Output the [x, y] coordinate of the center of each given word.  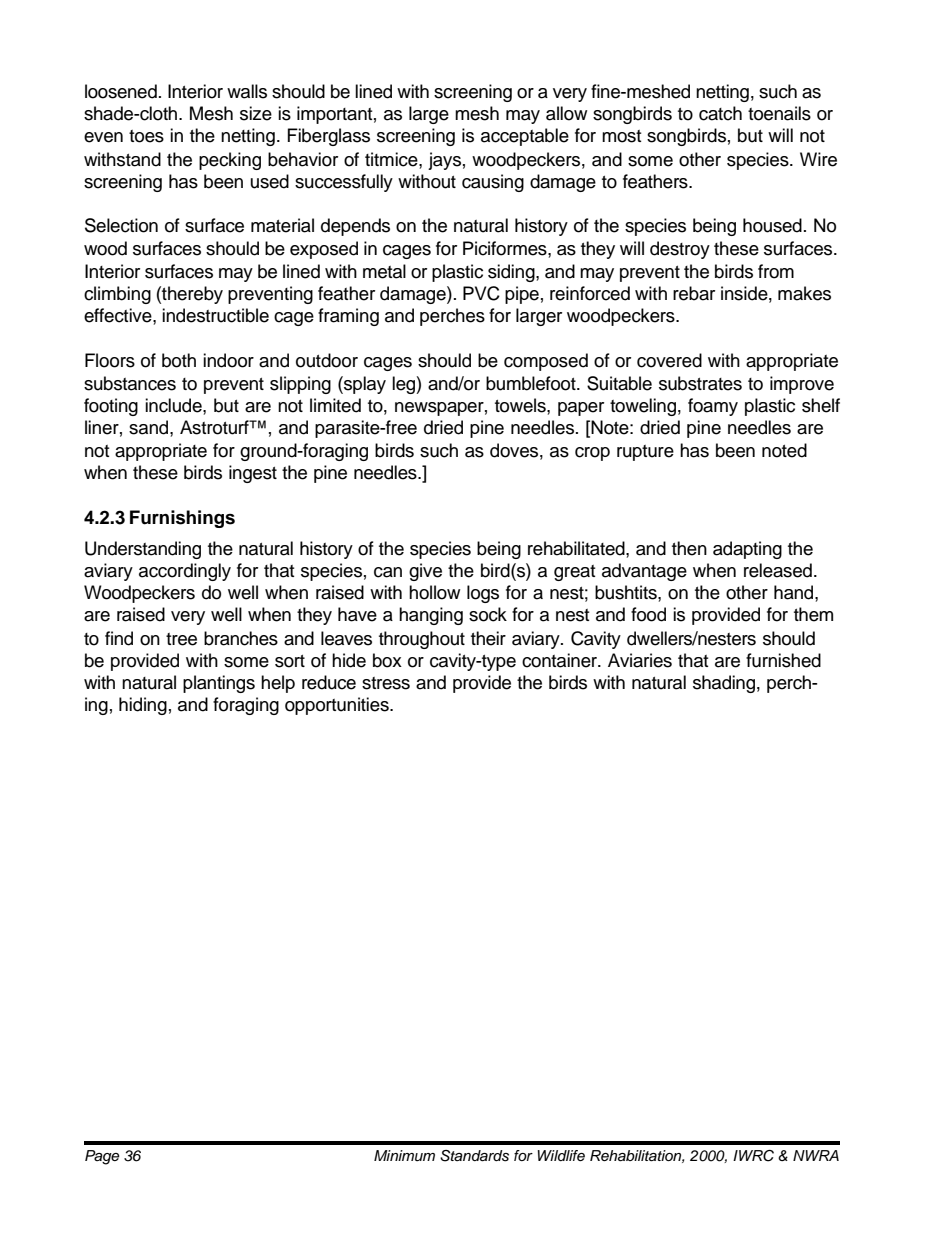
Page [102, 1157]
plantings [219, 684]
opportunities [338, 706]
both [179, 360]
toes [146, 136]
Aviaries [640, 660]
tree [181, 639]
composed [546, 362]
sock [488, 614]
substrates [700, 383]
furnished [783, 660]
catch [720, 113]
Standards [474, 1156]
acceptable [525, 137]
